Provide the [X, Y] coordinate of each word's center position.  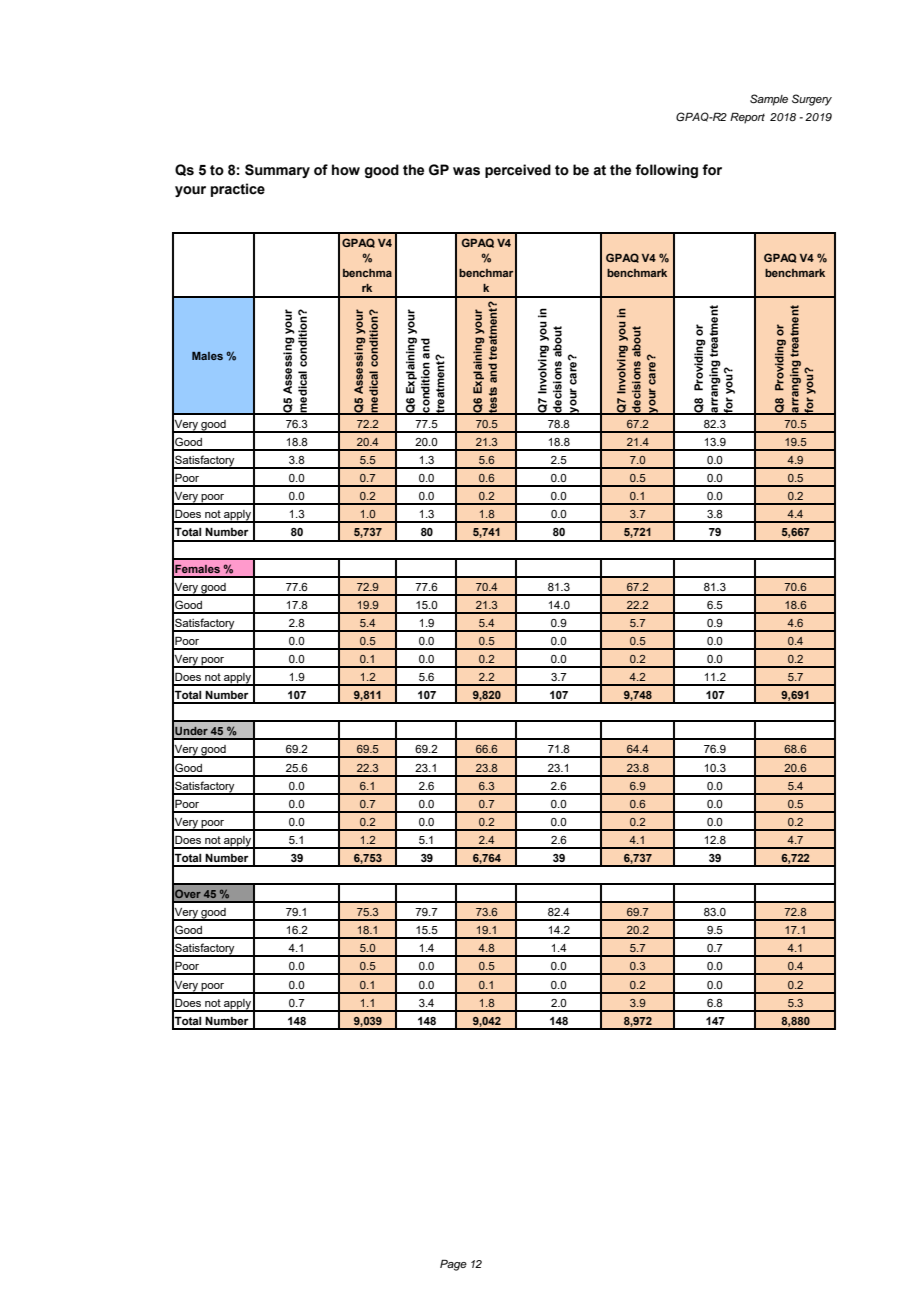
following [666, 171]
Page [453, 1265]
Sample [769, 100]
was [466, 171]
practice [238, 190]
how [346, 170]
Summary [277, 171]
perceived [518, 171]
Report [747, 118]
